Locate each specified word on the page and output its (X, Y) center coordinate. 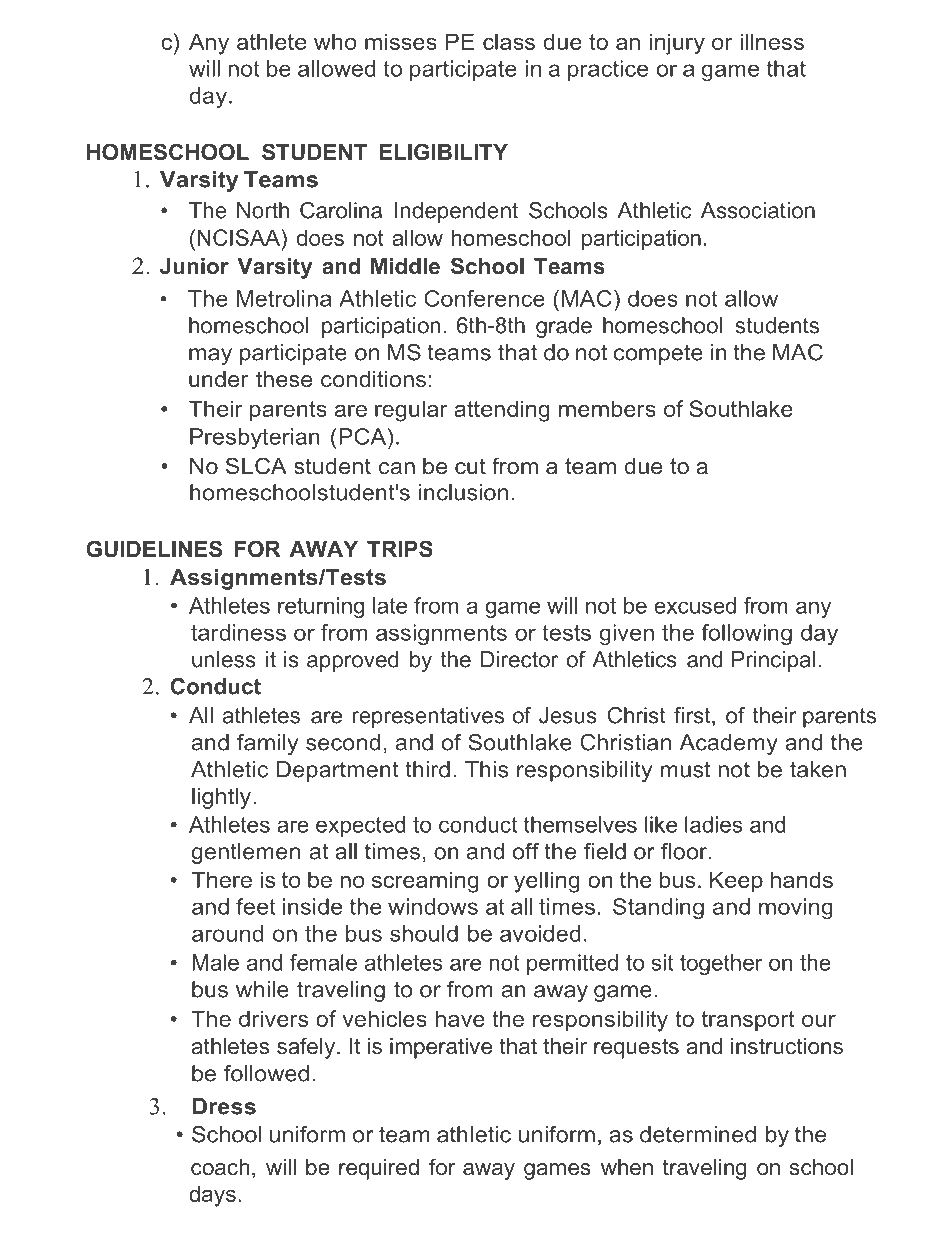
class (509, 41)
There (222, 879)
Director (519, 659)
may (210, 356)
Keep (736, 882)
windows (433, 906)
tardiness (238, 632)
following (746, 634)
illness (772, 41)
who (335, 41)
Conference (484, 298)
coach (220, 1167)
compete (658, 354)
